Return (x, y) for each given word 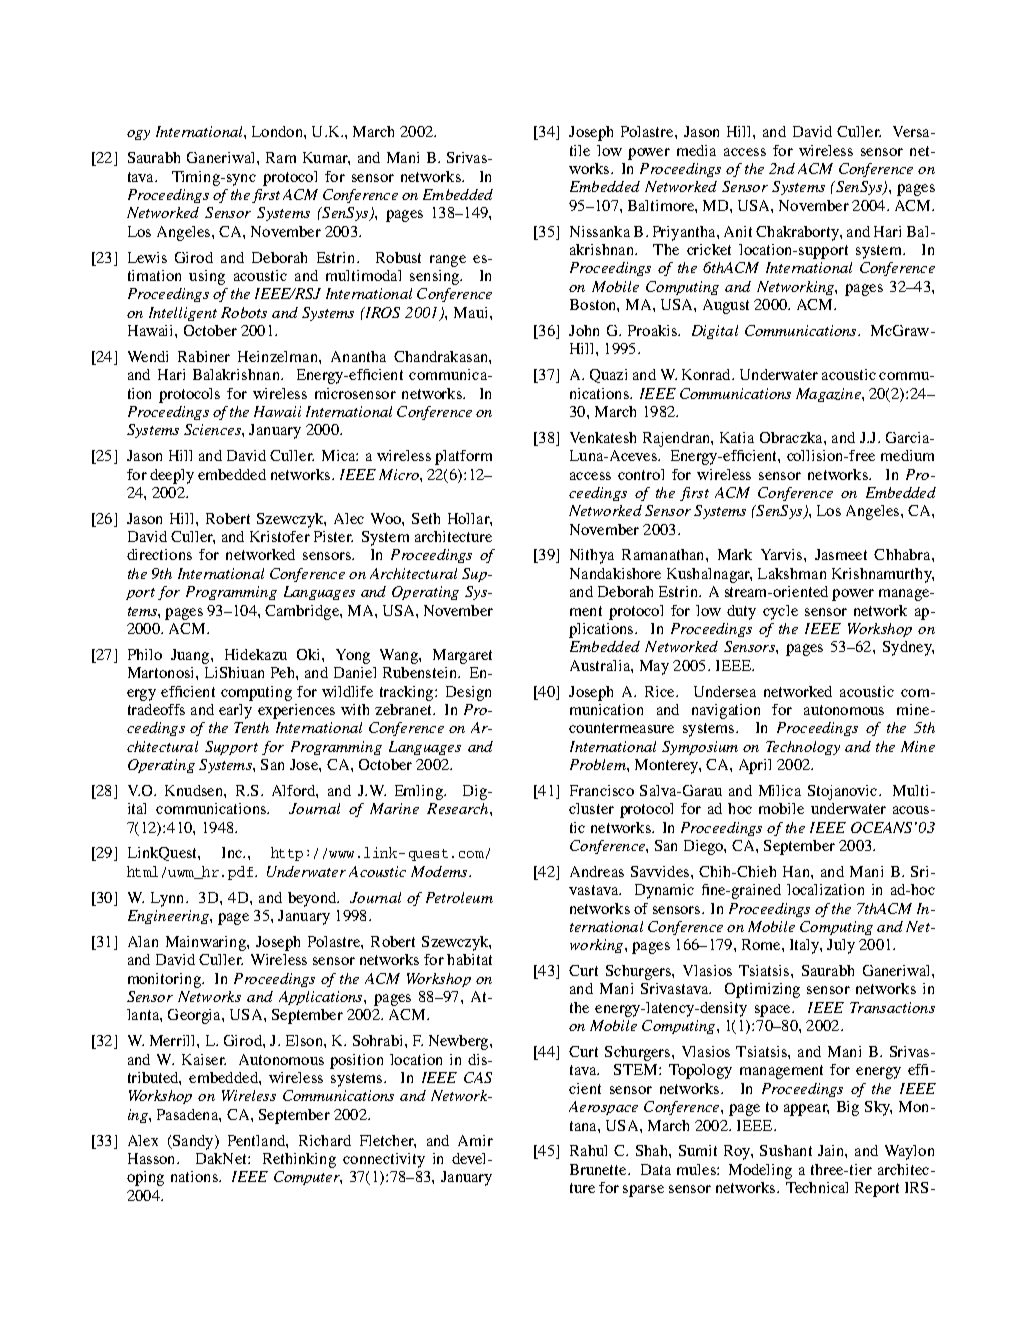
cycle (780, 612)
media (696, 150)
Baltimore (662, 205)
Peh (284, 672)
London (278, 131)
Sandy (193, 1142)
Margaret (462, 656)
